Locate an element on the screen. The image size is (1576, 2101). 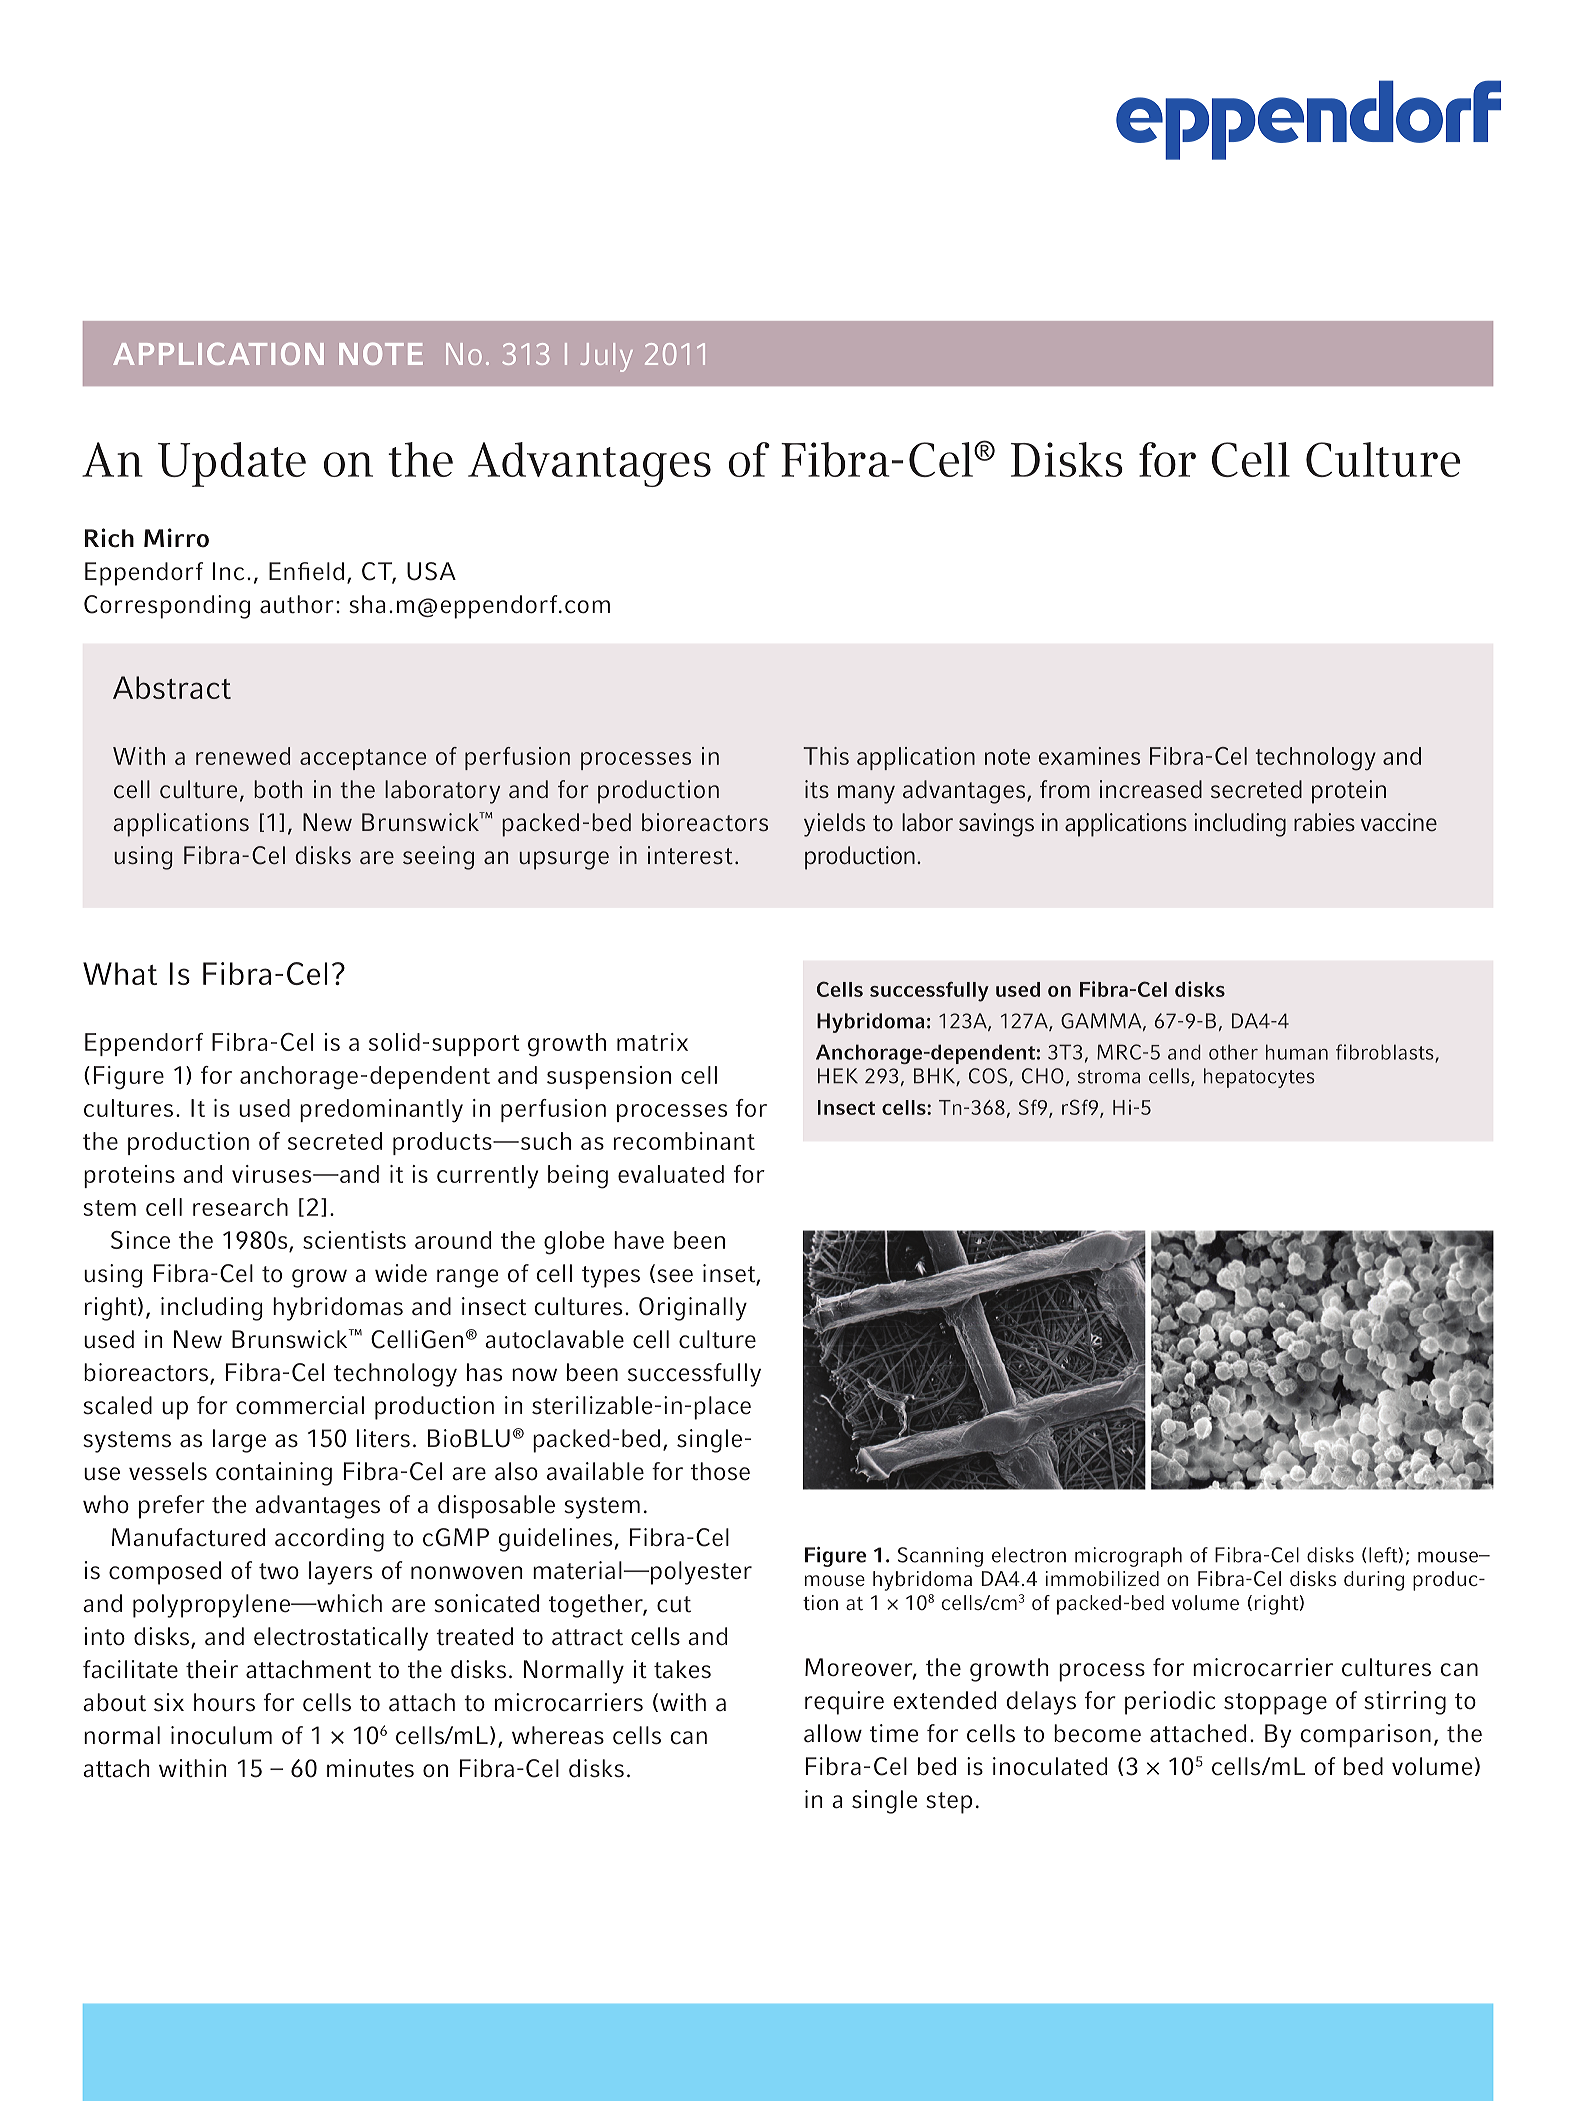
inoculum is located at coordinates (221, 1735).
